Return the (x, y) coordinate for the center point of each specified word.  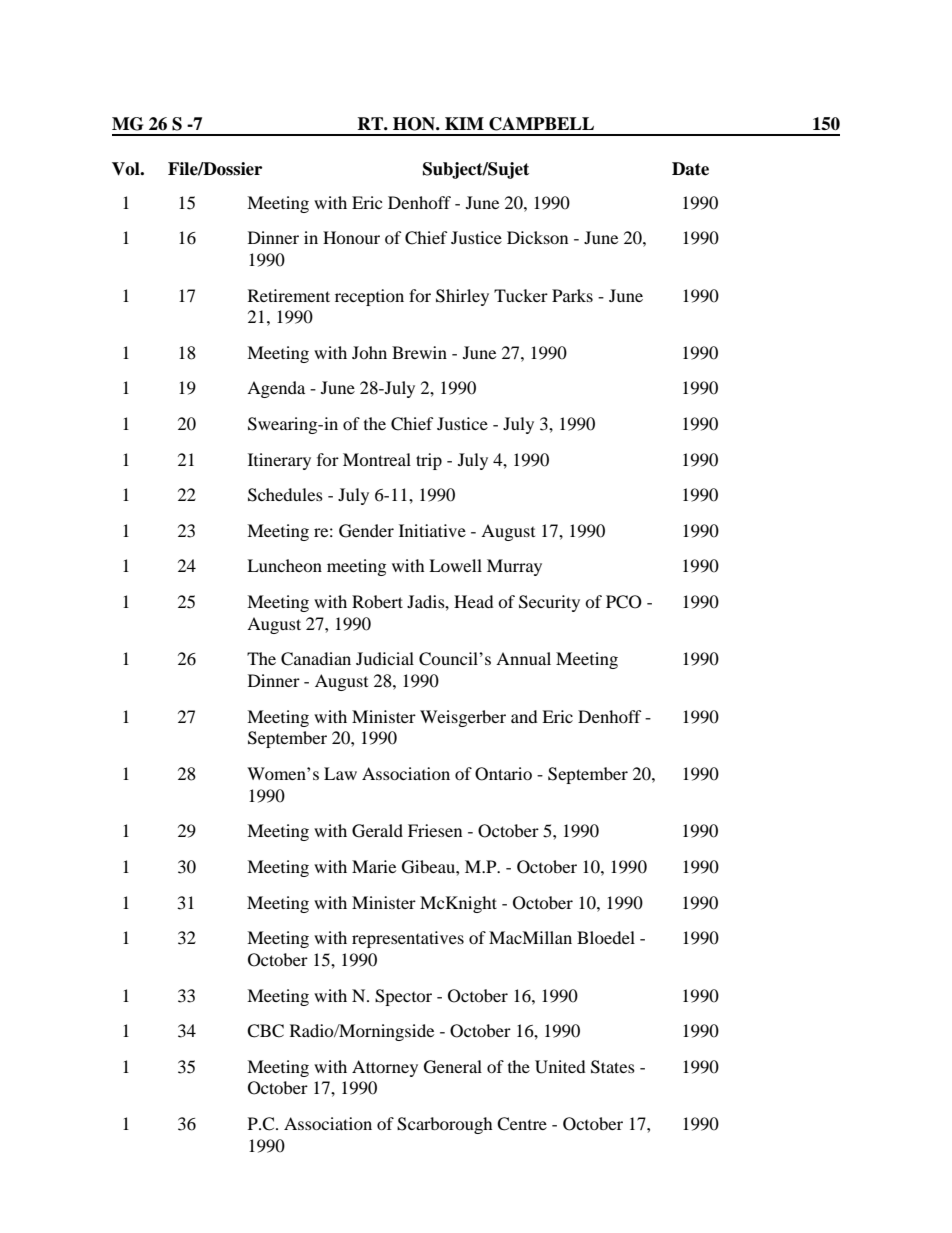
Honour (351, 237)
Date (690, 169)
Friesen (435, 830)
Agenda (276, 389)
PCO (624, 602)
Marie (374, 866)
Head (474, 601)
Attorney (385, 1068)
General (453, 1067)
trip (429, 461)
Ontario (503, 774)
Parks (572, 295)
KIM (464, 123)
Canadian (316, 659)
